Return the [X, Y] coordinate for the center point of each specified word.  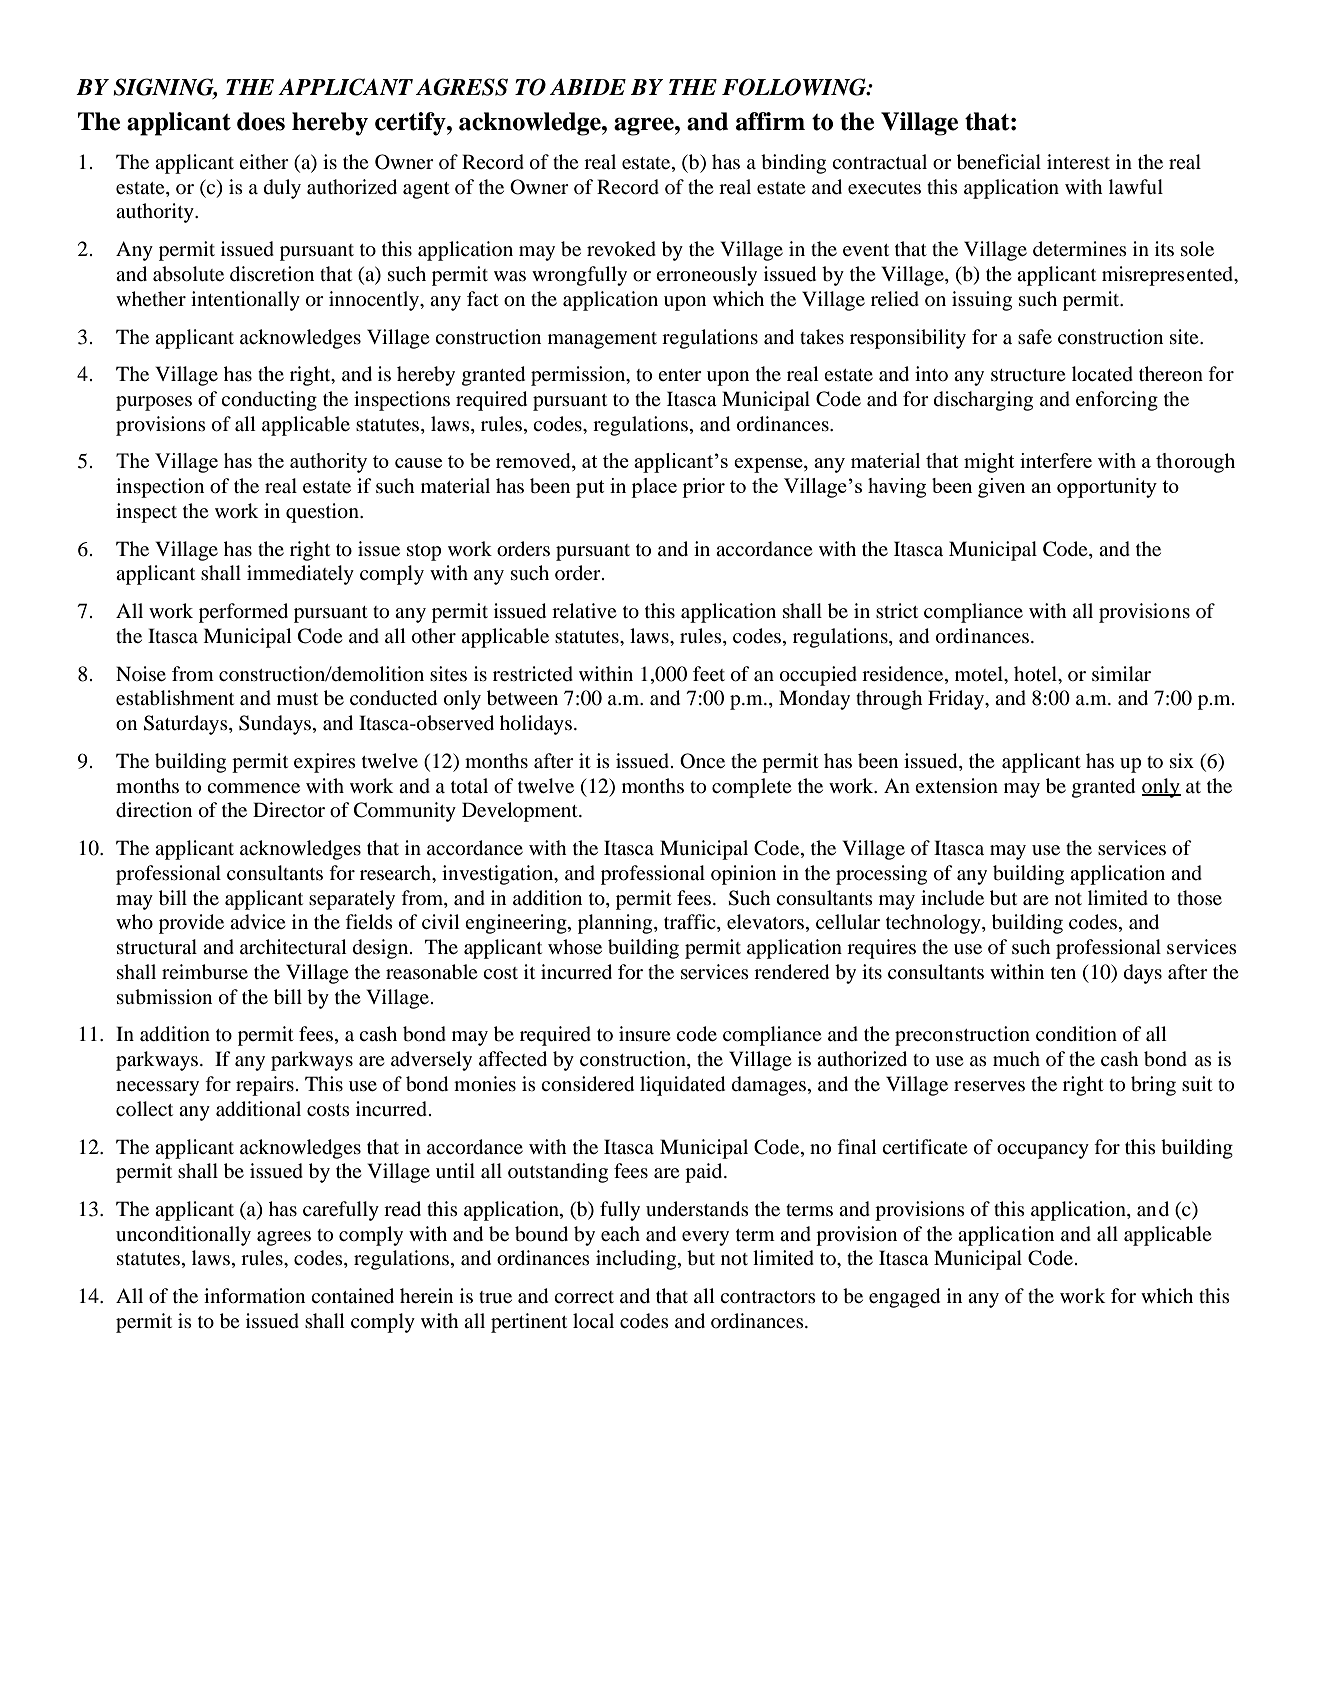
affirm [770, 121]
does [261, 121]
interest [1078, 161]
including [637, 1260]
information [254, 1296]
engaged [904, 1298]
